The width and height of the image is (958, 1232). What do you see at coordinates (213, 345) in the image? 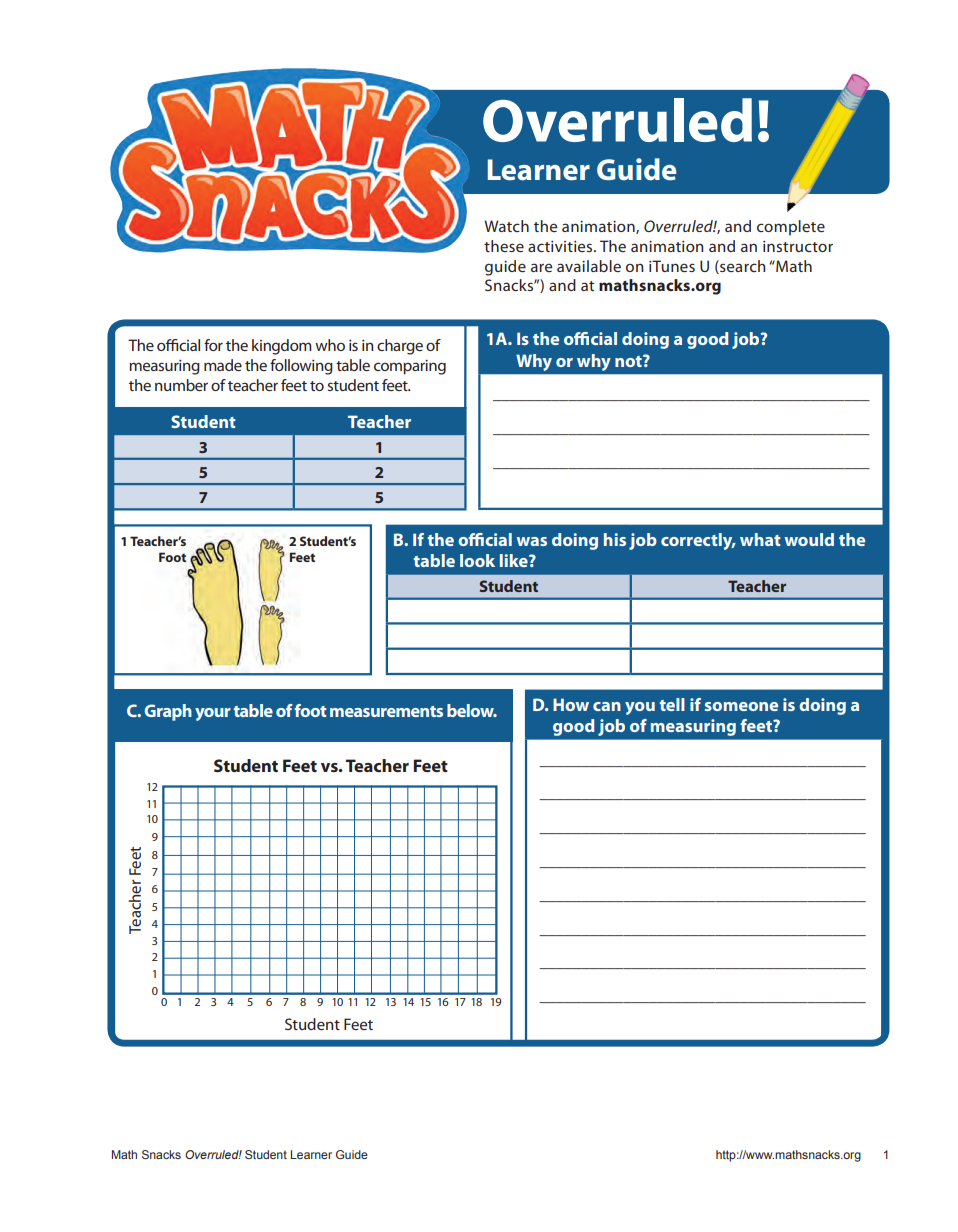
I see `for` at bounding box center [213, 345].
